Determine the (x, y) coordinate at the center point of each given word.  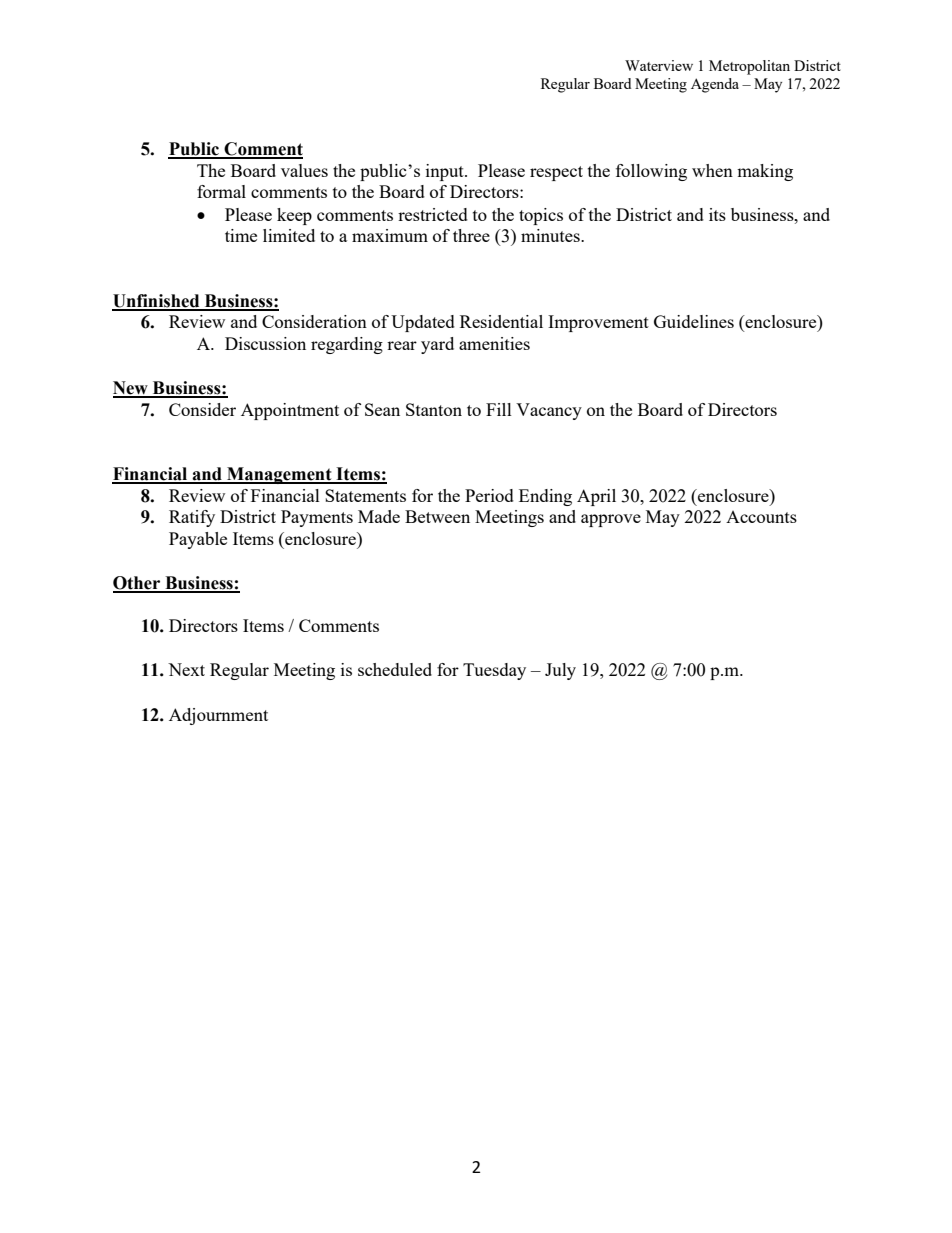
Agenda (715, 85)
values (304, 170)
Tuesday (494, 671)
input (446, 172)
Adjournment (218, 716)
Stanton (434, 409)
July (560, 671)
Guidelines (694, 321)
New (131, 389)
